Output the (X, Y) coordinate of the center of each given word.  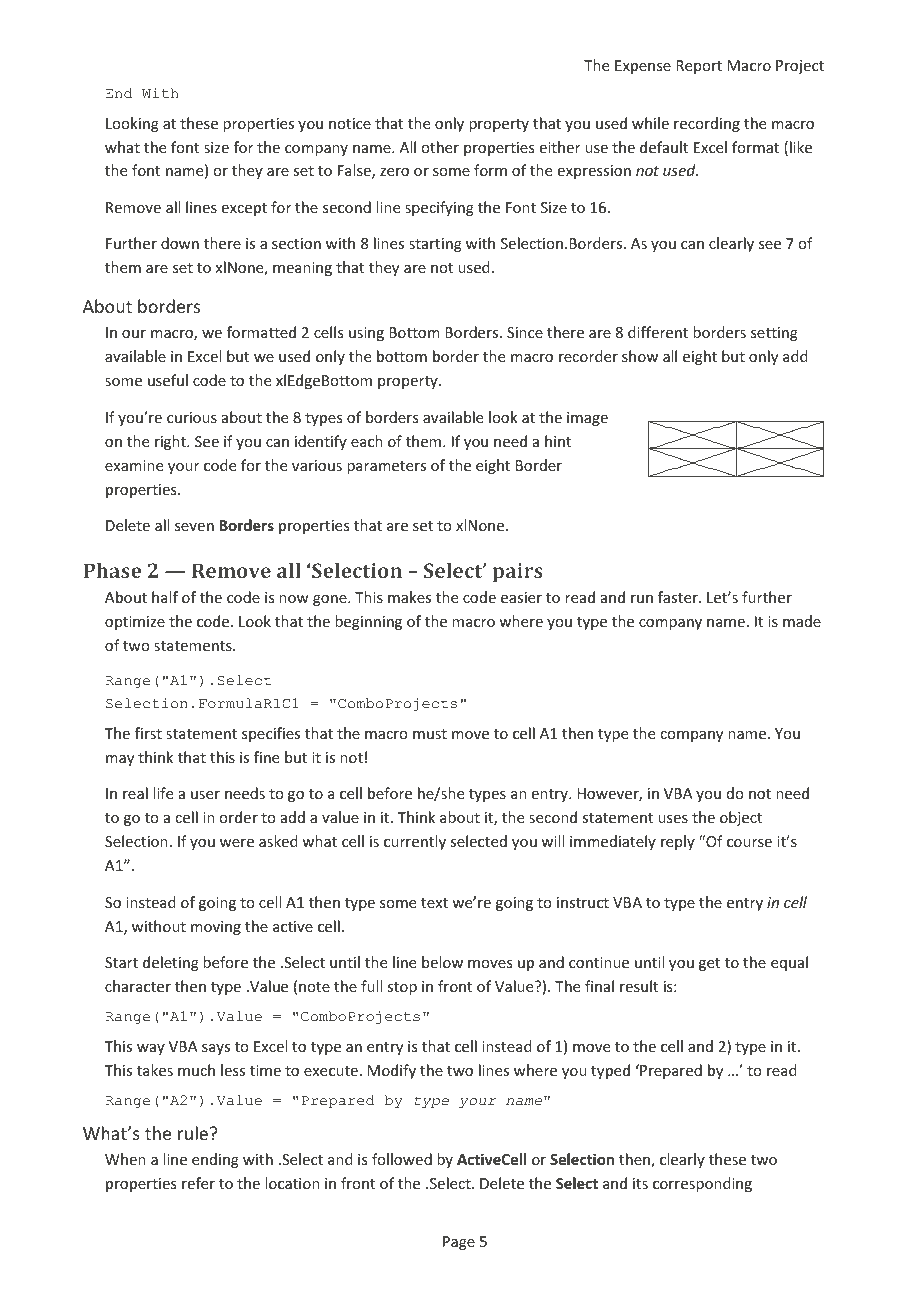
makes (409, 597)
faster (679, 597)
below (442, 962)
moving (216, 928)
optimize (135, 623)
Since (525, 332)
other (440, 147)
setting (774, 334)
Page (459, 1243)
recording (707, 124)
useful (168, 380)
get (709, 964)
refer (198, 1183)
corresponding (702, 1184)
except (244, 209)
